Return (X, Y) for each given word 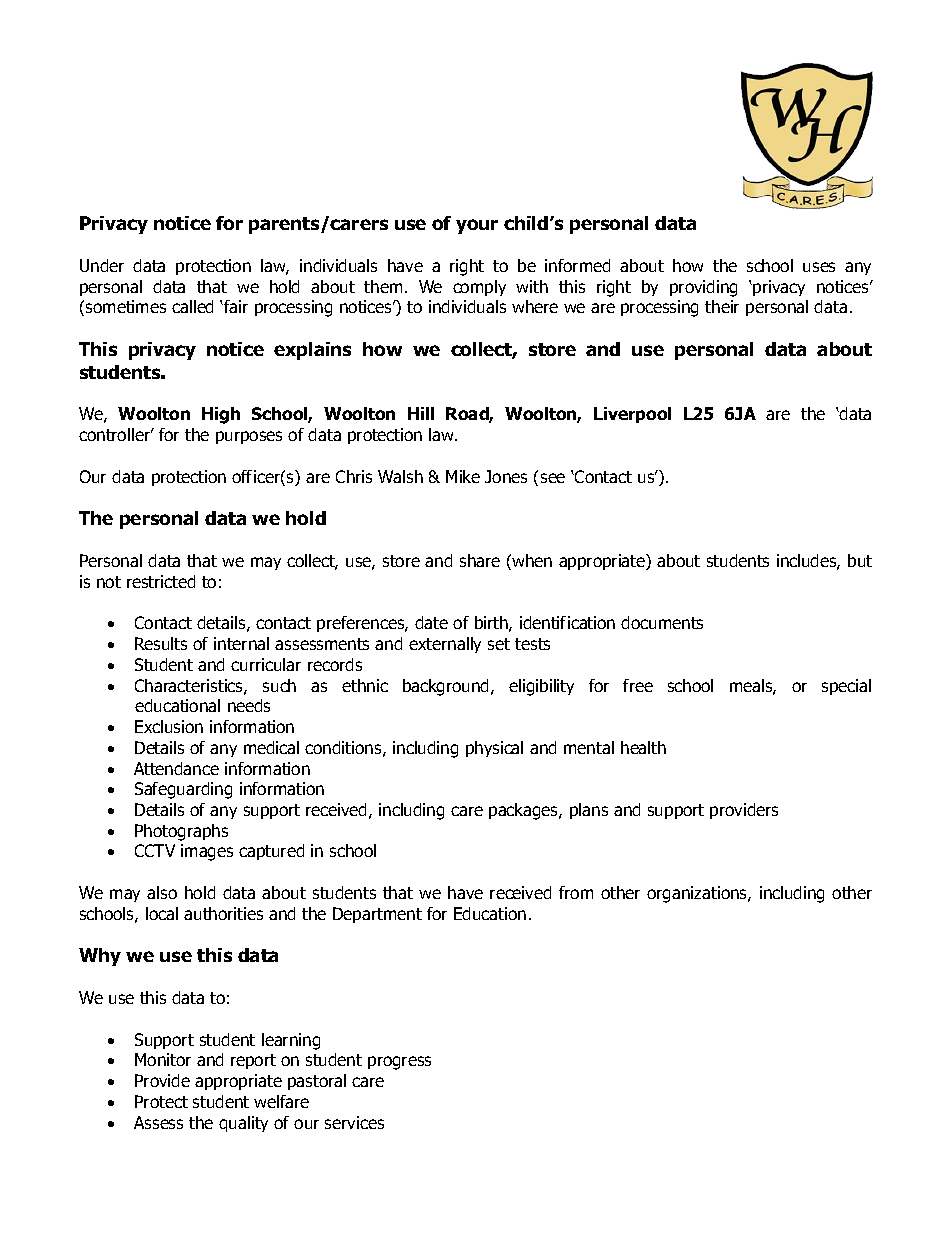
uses (819, 267)
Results (161, 643)
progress (399, 1063)
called (192, 306)
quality (243, 1124)
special (846, 687)
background (447, 687)
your (477, 226)
